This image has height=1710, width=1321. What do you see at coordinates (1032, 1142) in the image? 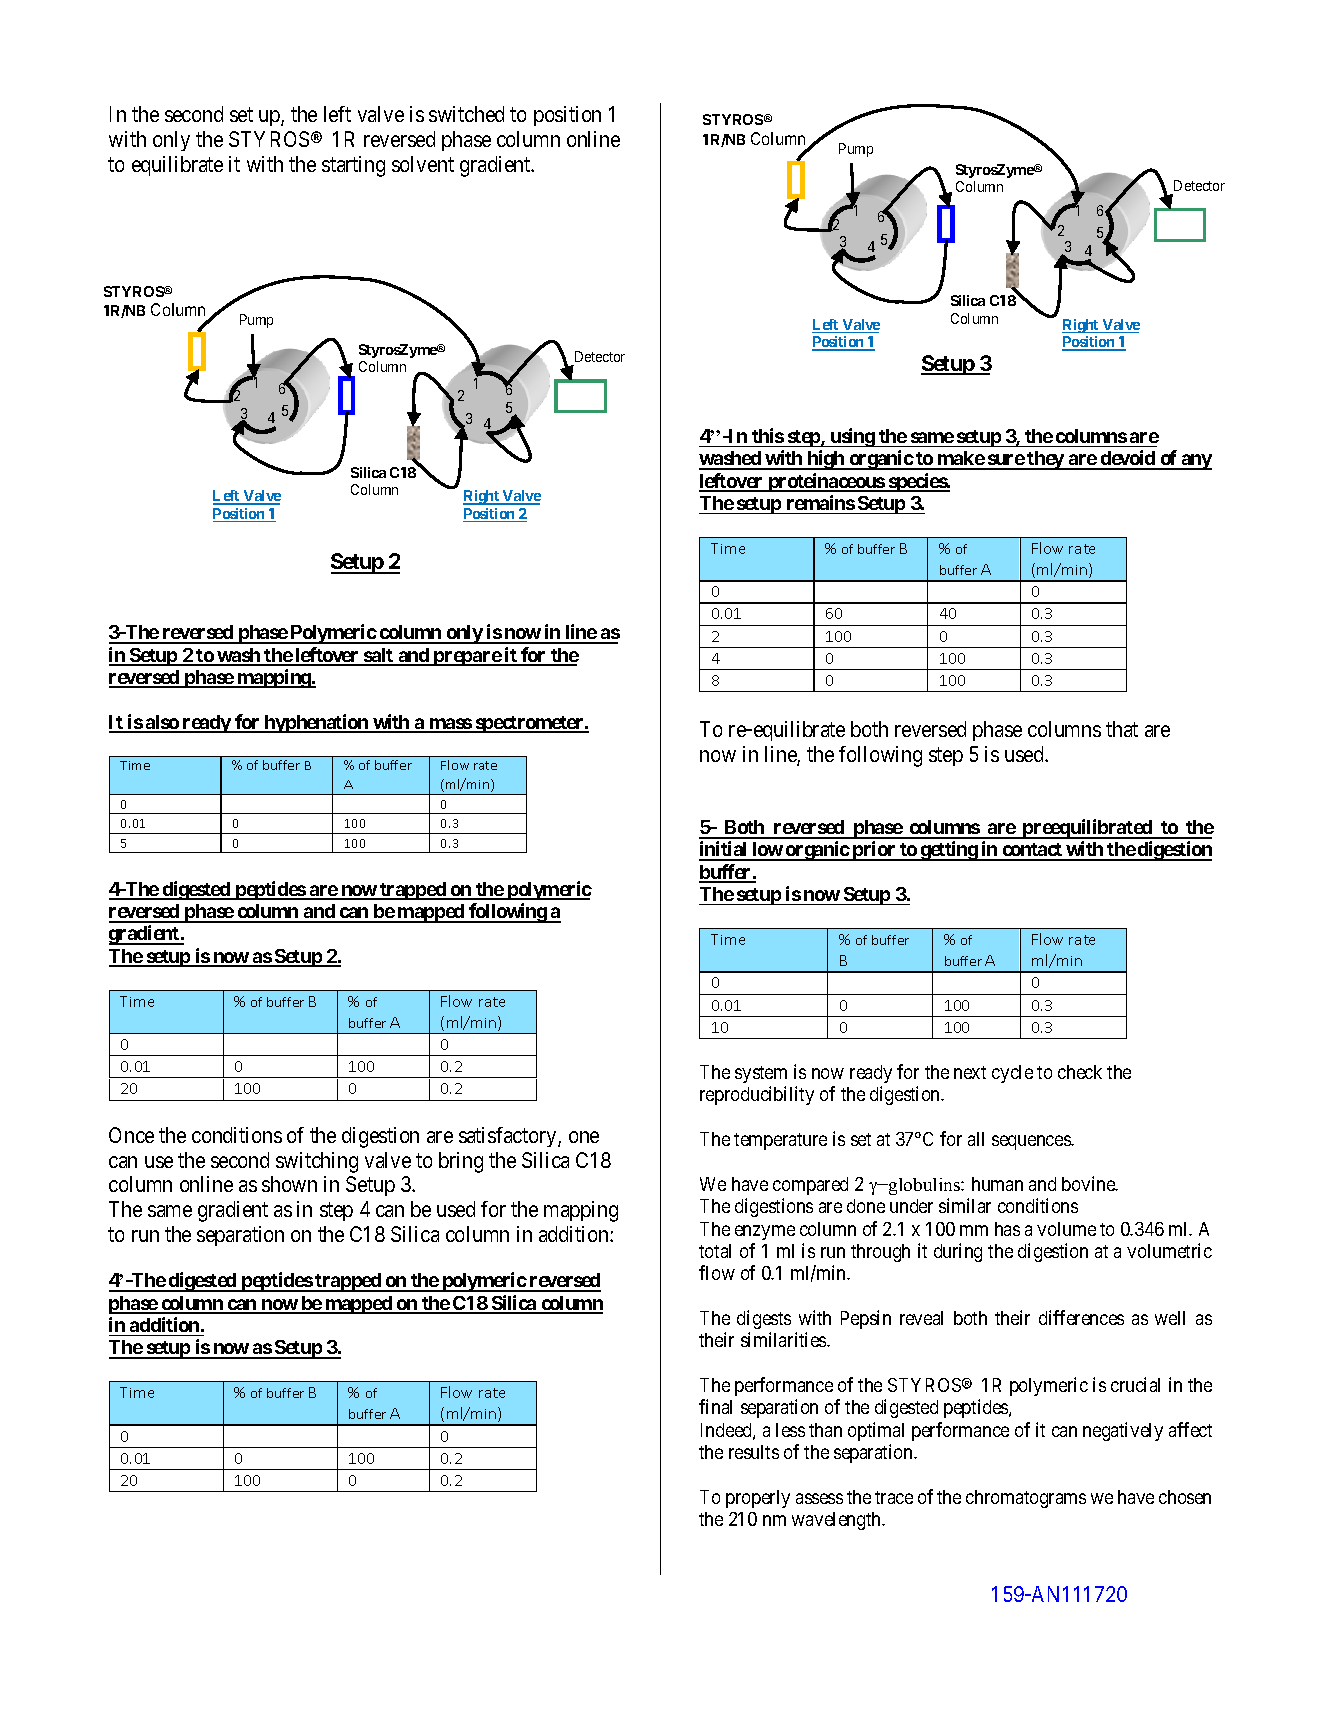
I see `sequences` at bounding box center [1032, 1142].
